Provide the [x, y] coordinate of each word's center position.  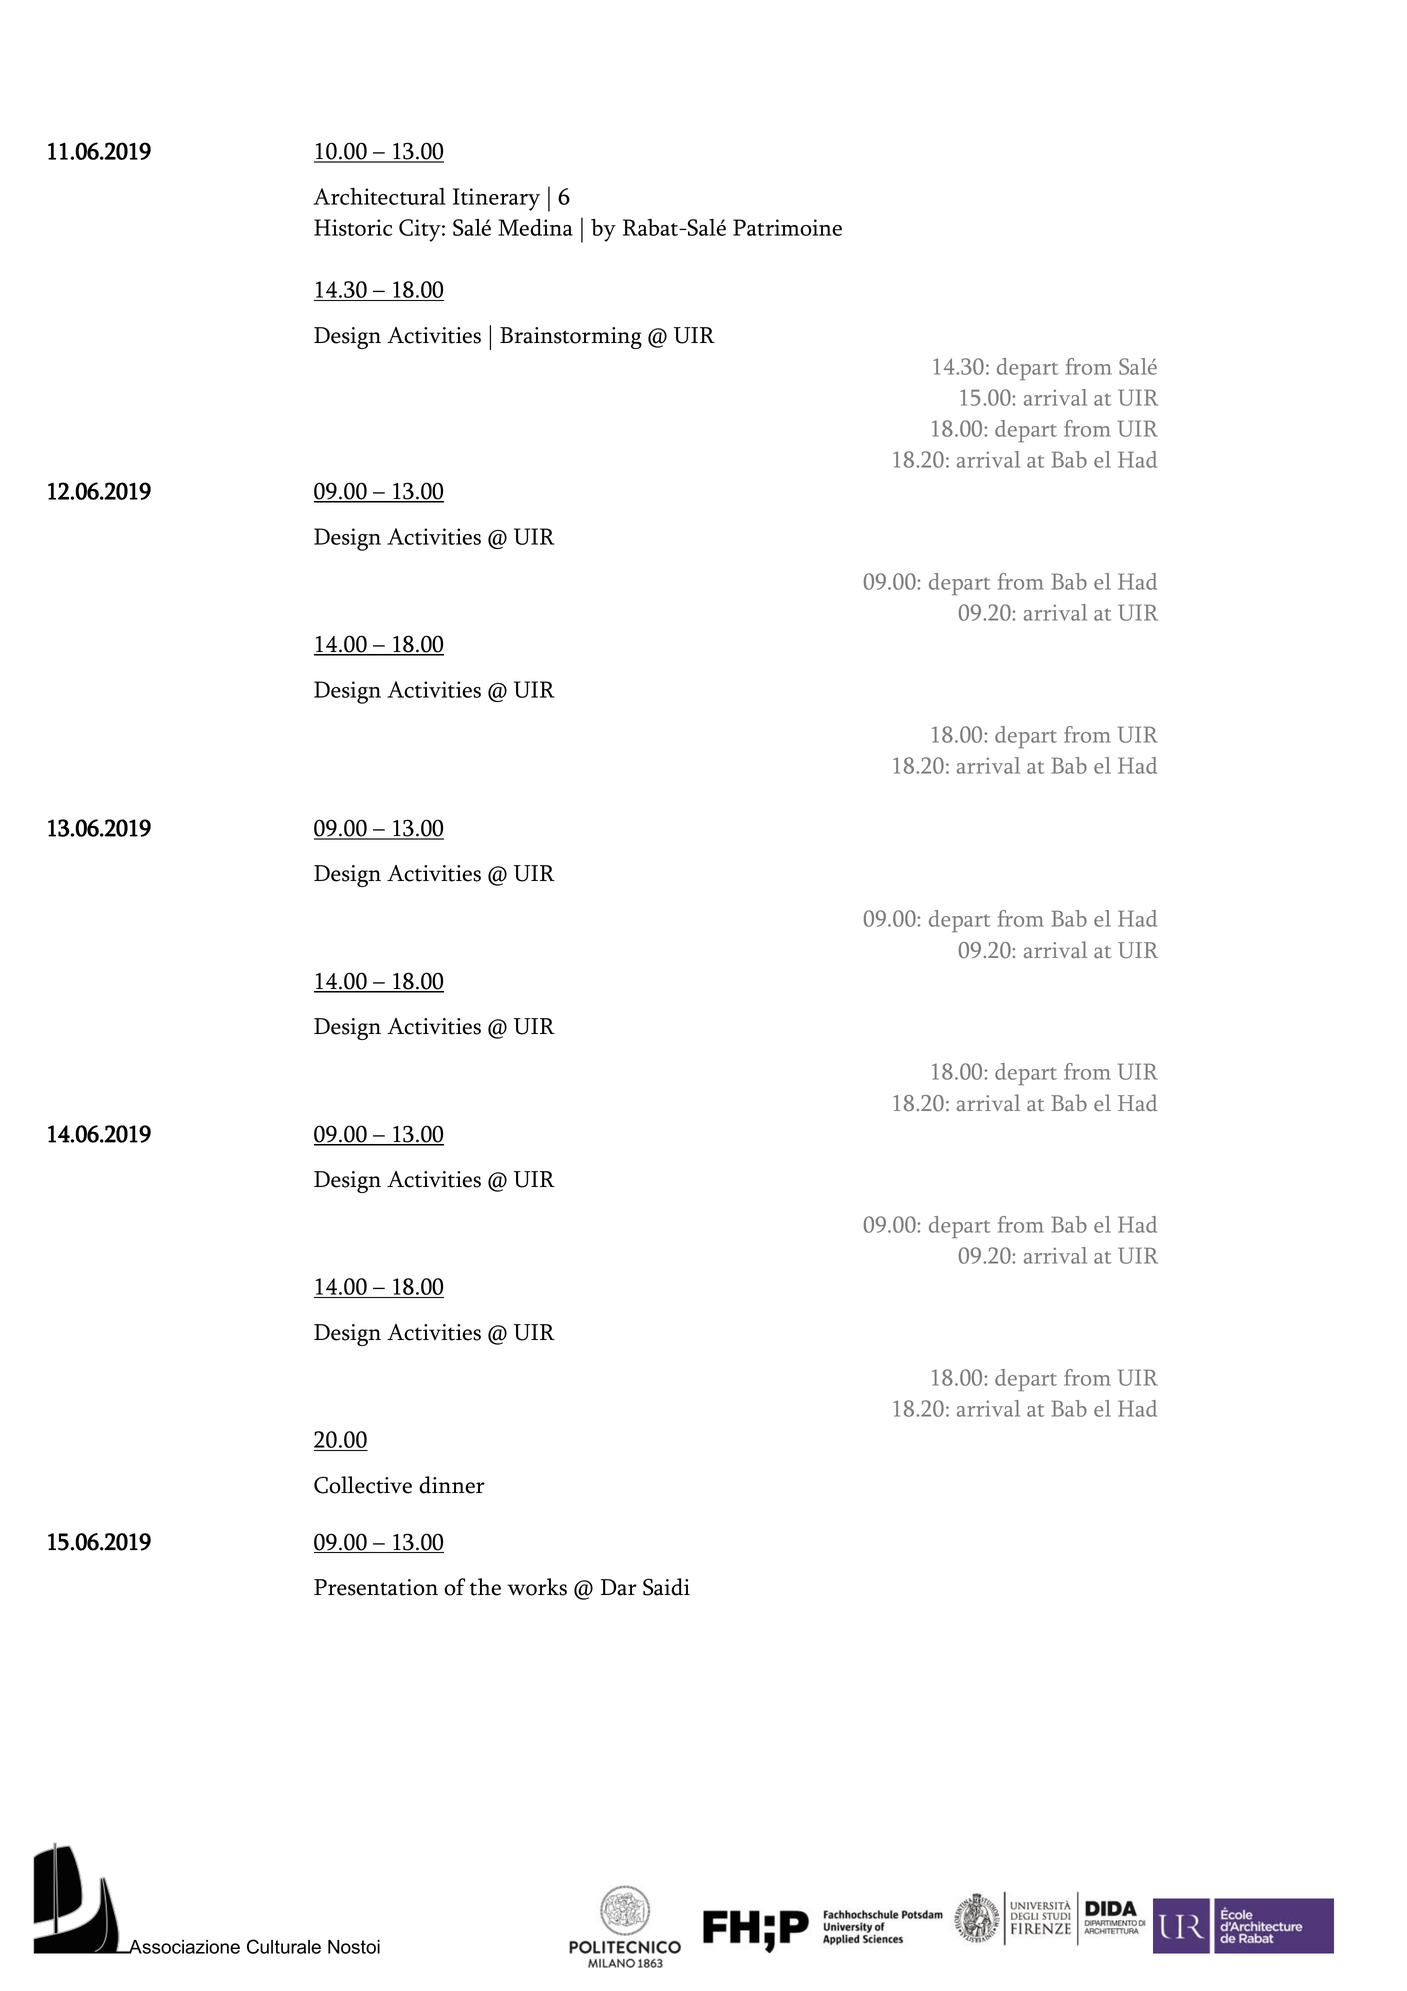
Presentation [376, 1587]
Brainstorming [571, 338]
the [485, 1587]
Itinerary [496, 199]
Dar [619, 1587]
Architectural [379, 196]
